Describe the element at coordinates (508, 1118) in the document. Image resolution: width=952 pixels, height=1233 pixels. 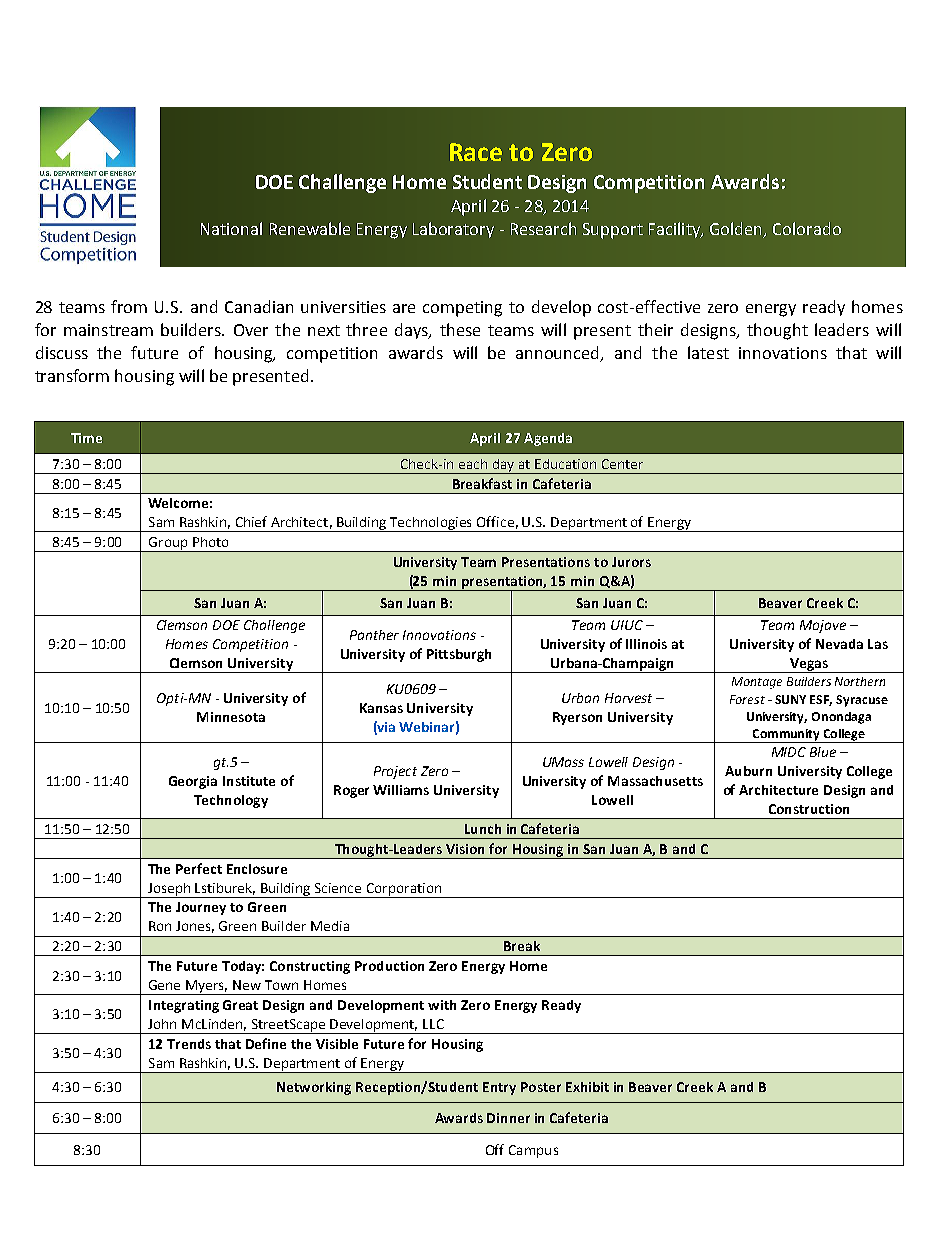
I see `Dinner` at that location.
